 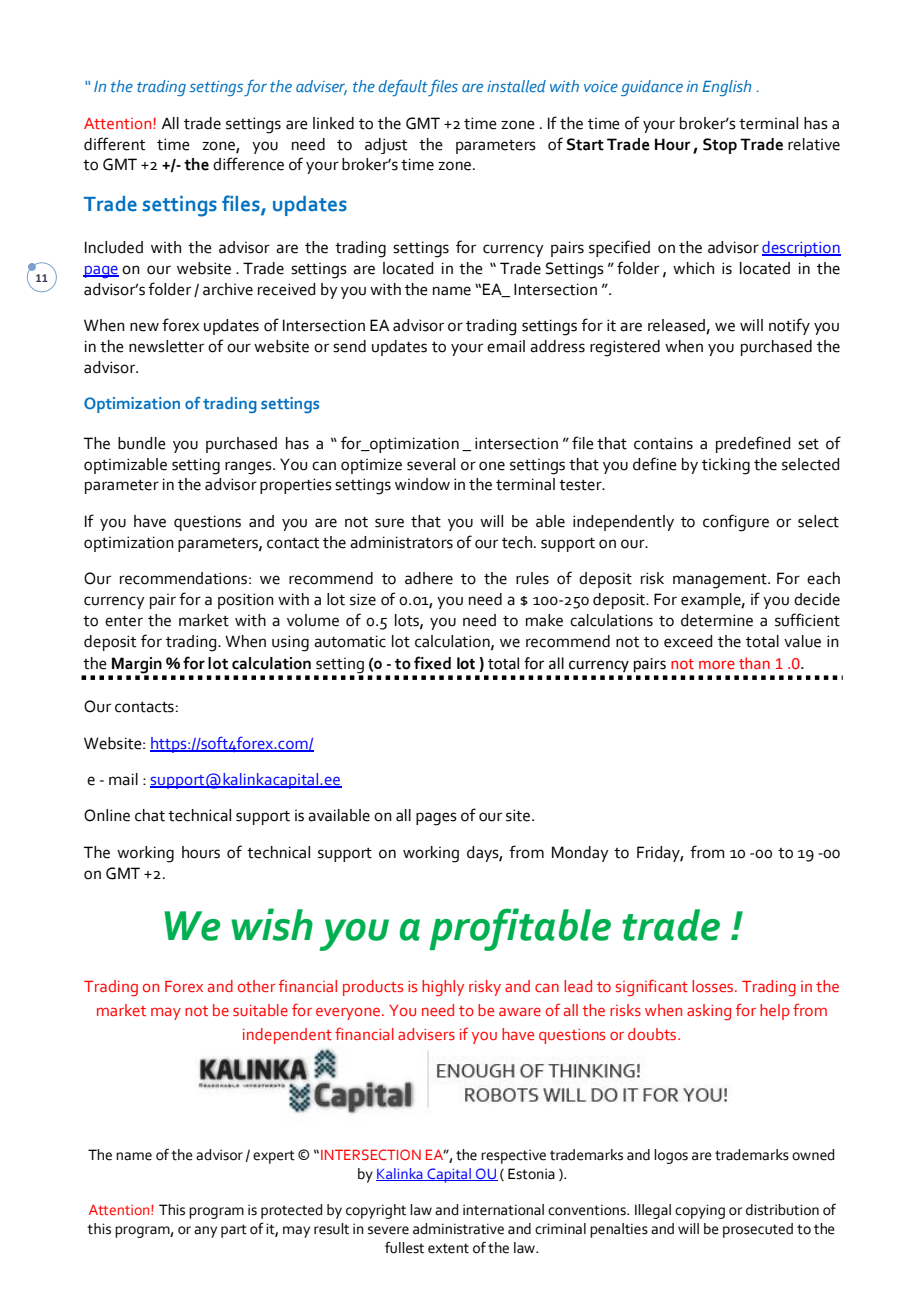 I want to click on fixed, so click(x=432, y=663).
